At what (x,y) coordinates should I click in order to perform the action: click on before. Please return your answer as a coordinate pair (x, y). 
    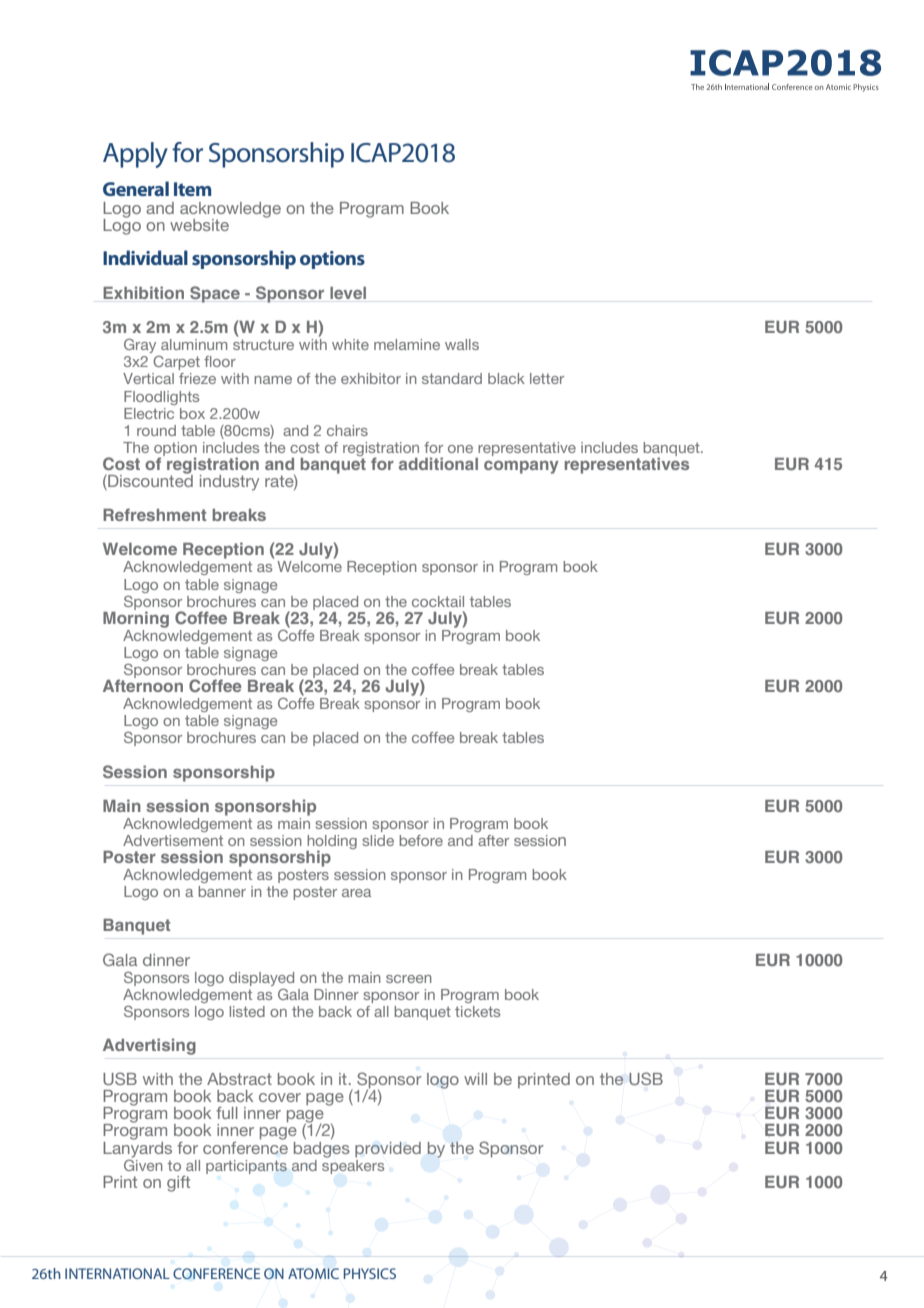
    Looking at the image, I should click on (421, 840).
